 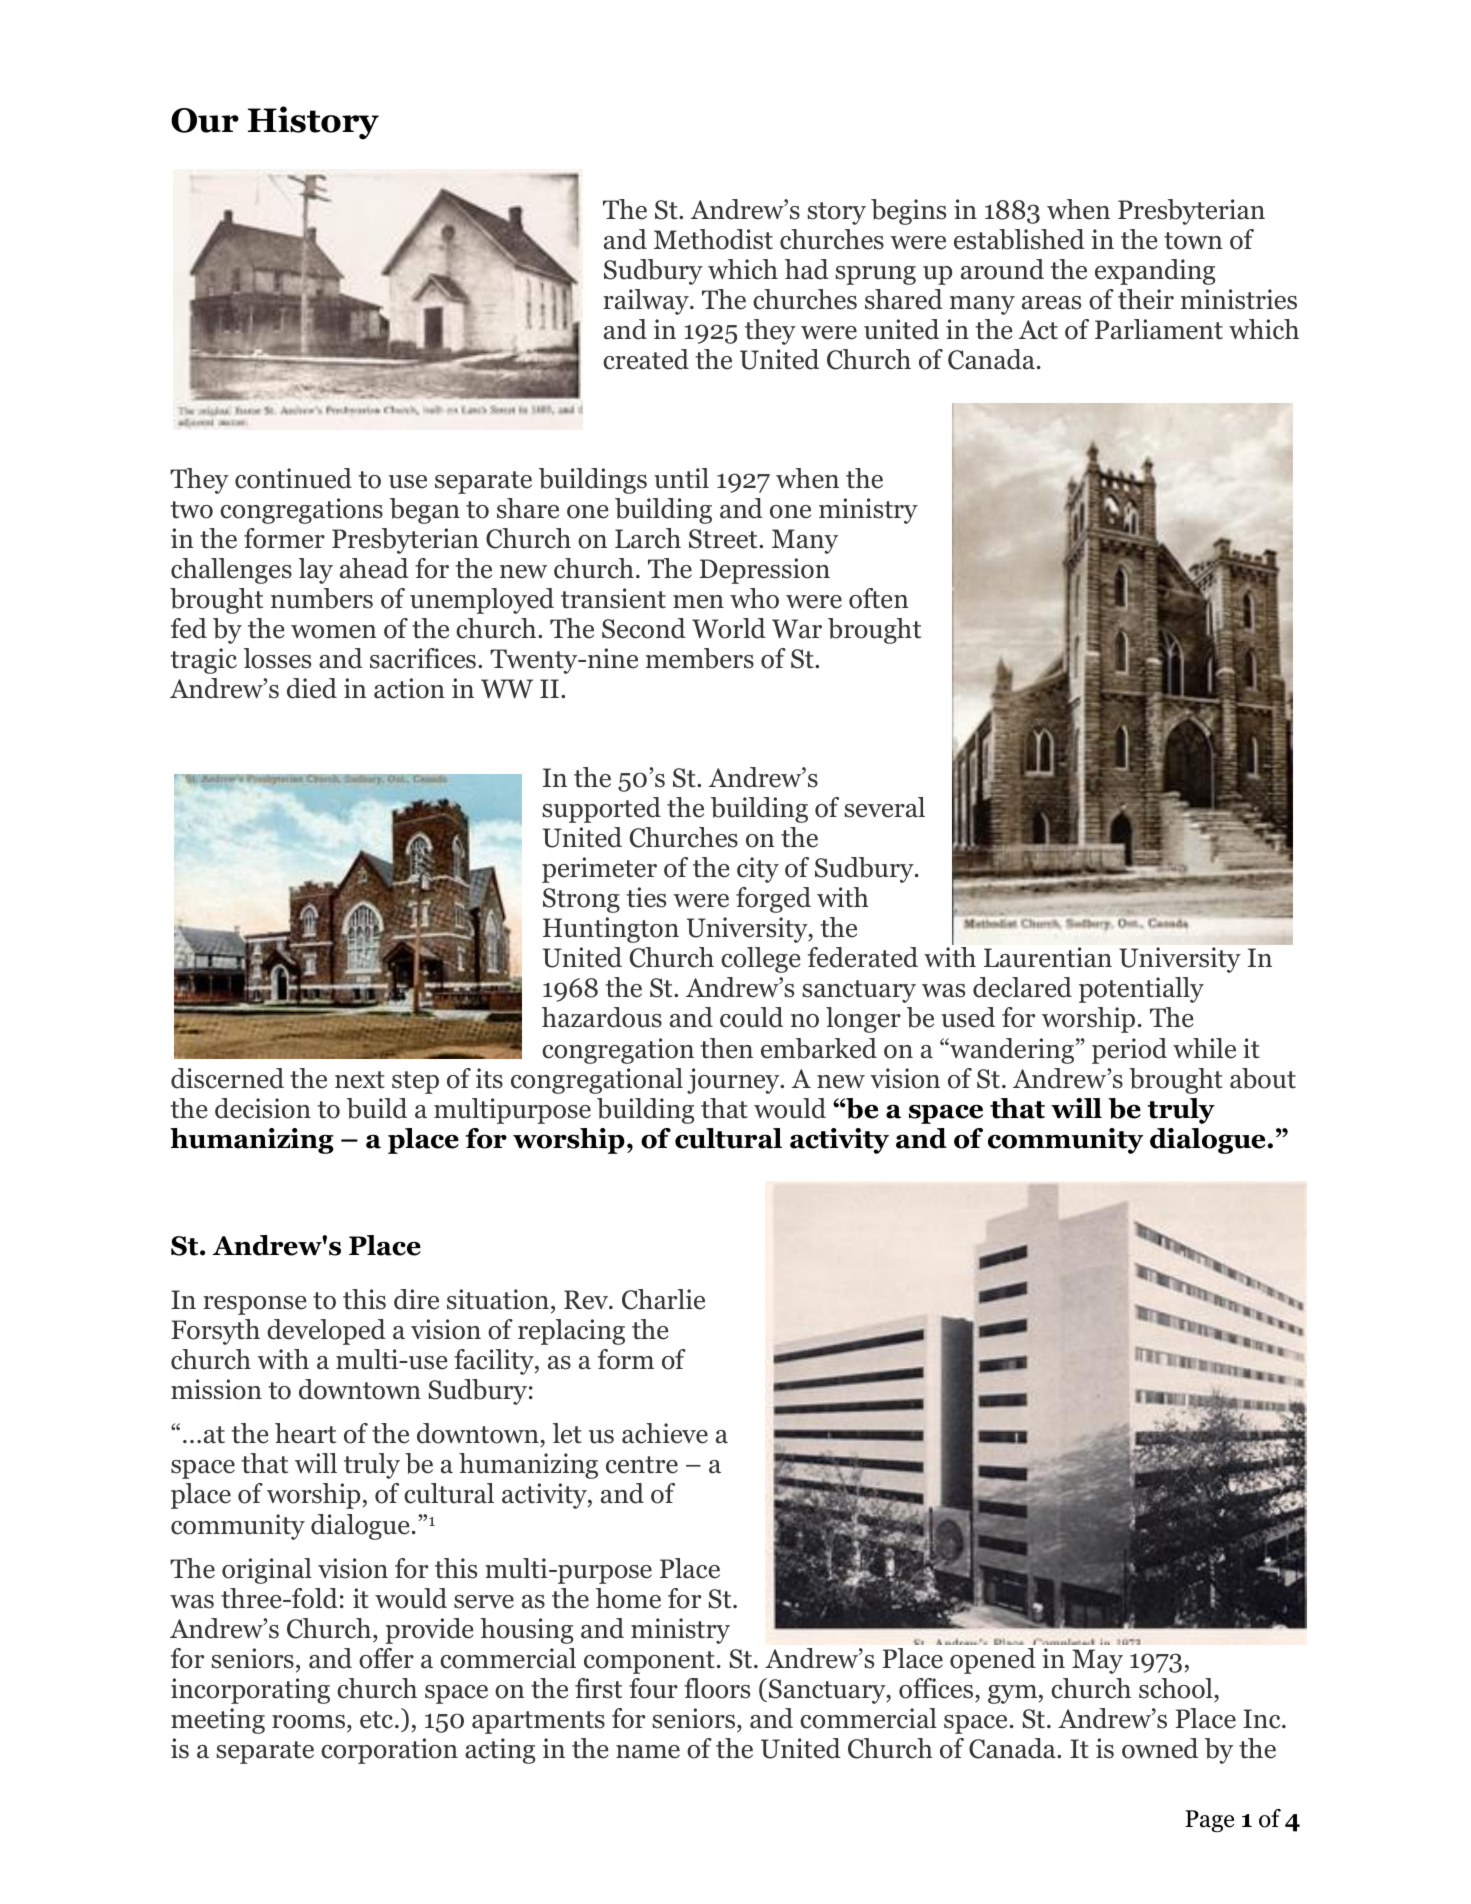 What do you see at coordinates (713, 239) in the document?
I see `Methodist` at bounding box center [713, 239].
